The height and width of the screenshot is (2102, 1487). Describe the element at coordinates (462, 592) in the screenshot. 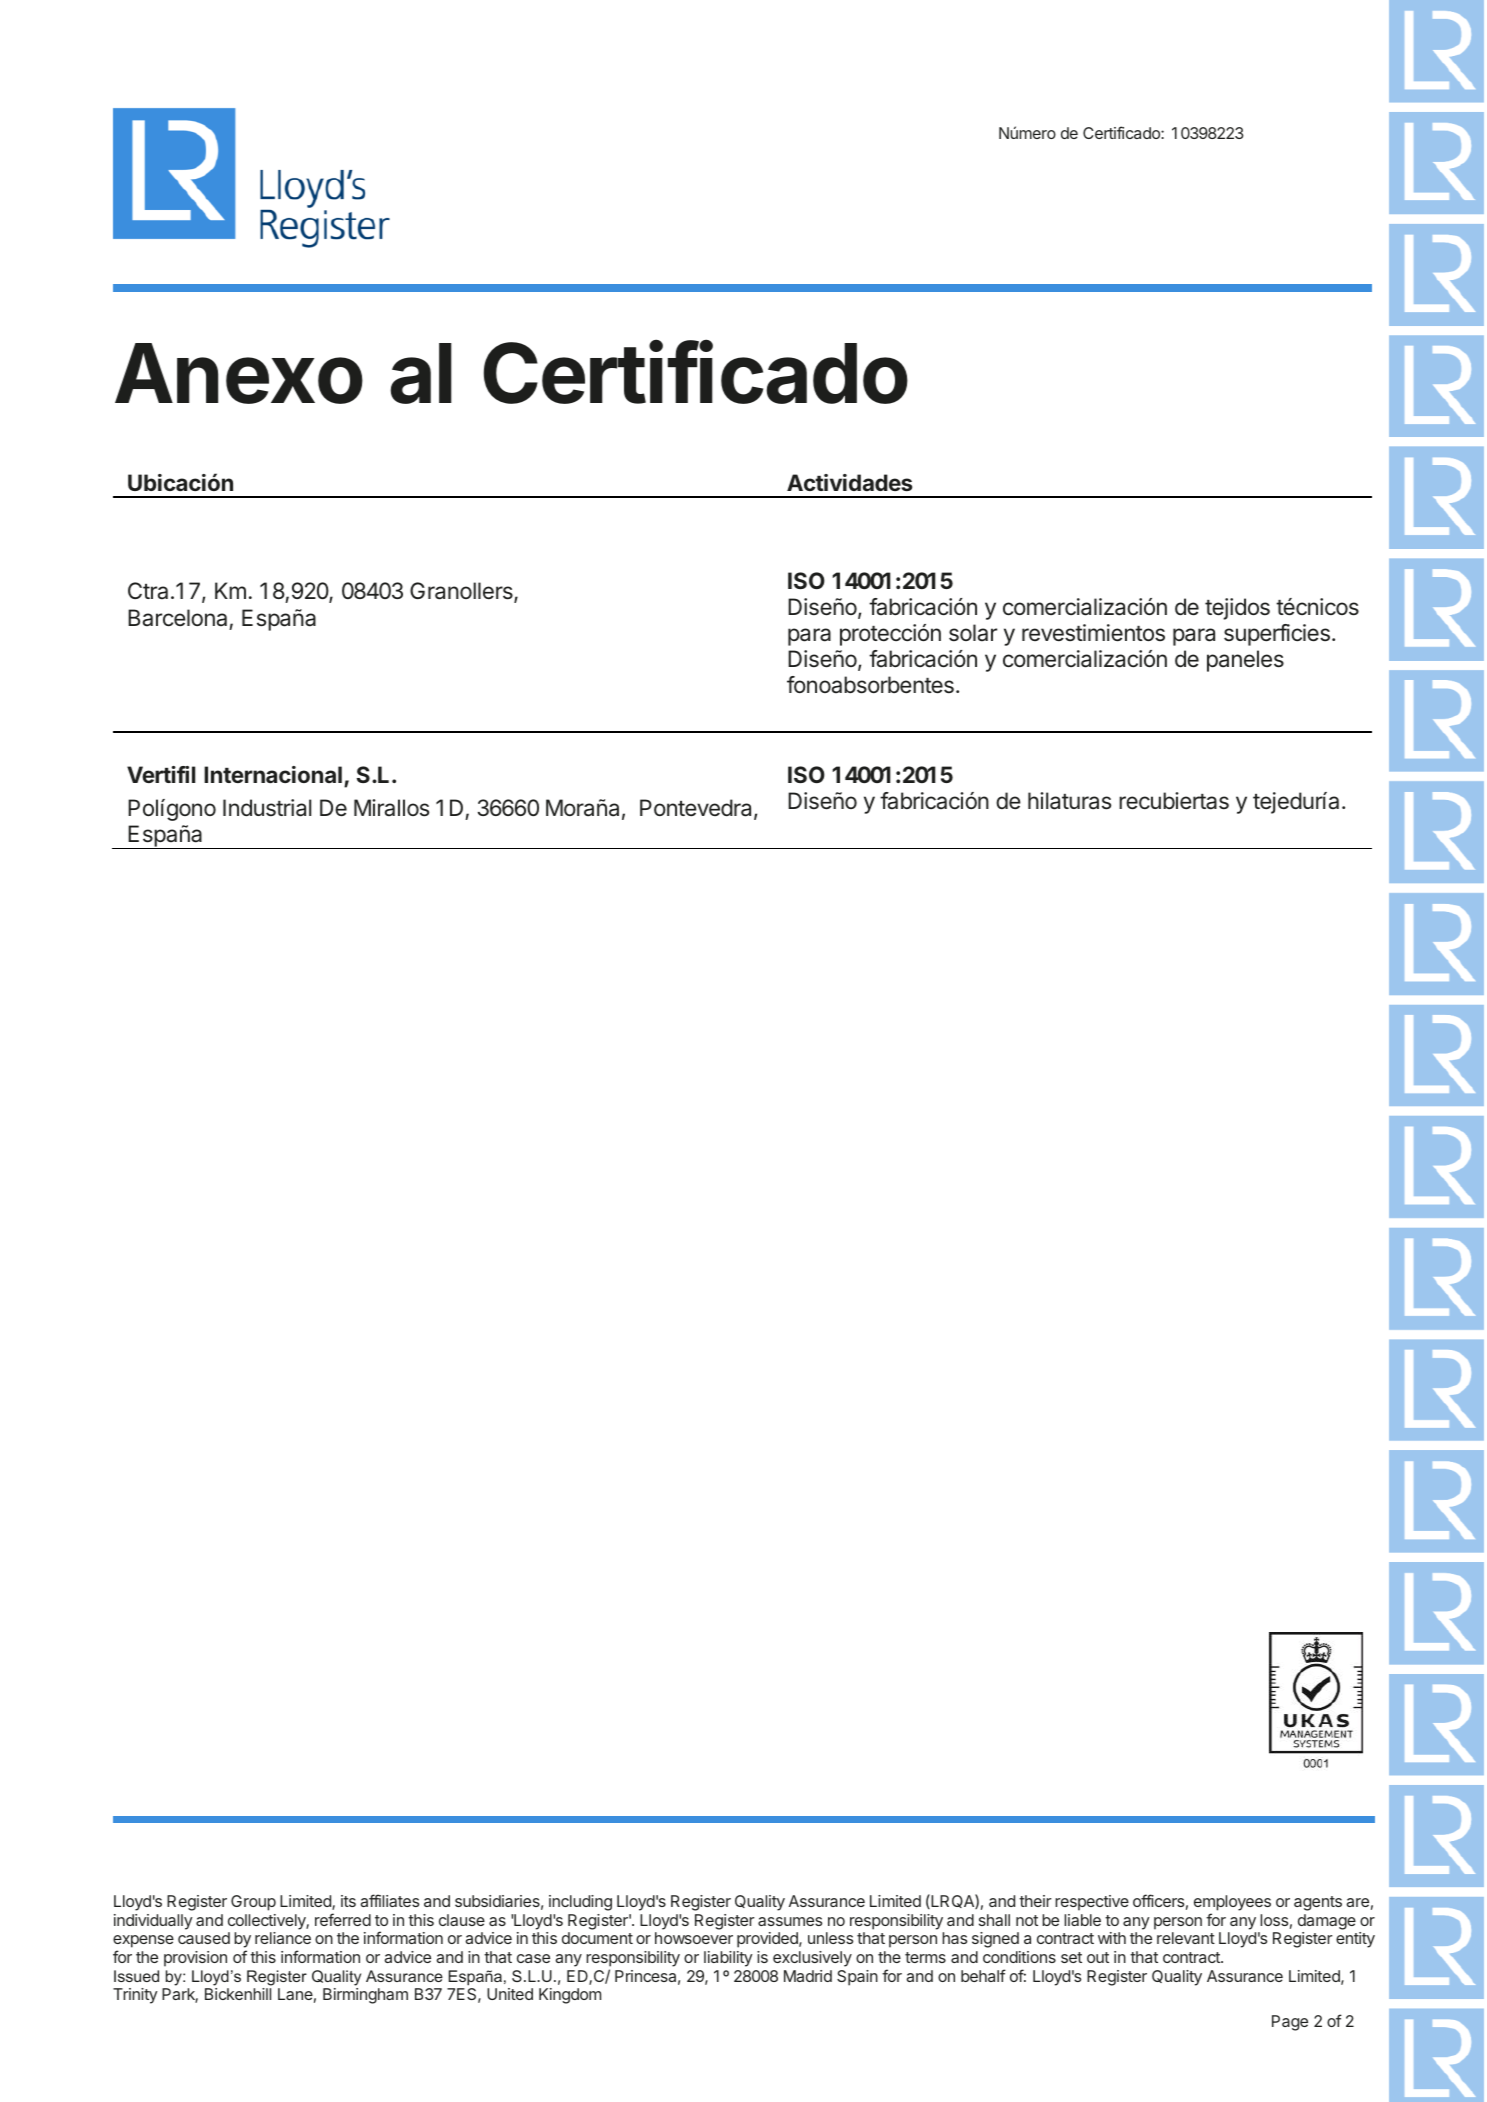

I see `Granollers` at that location.
